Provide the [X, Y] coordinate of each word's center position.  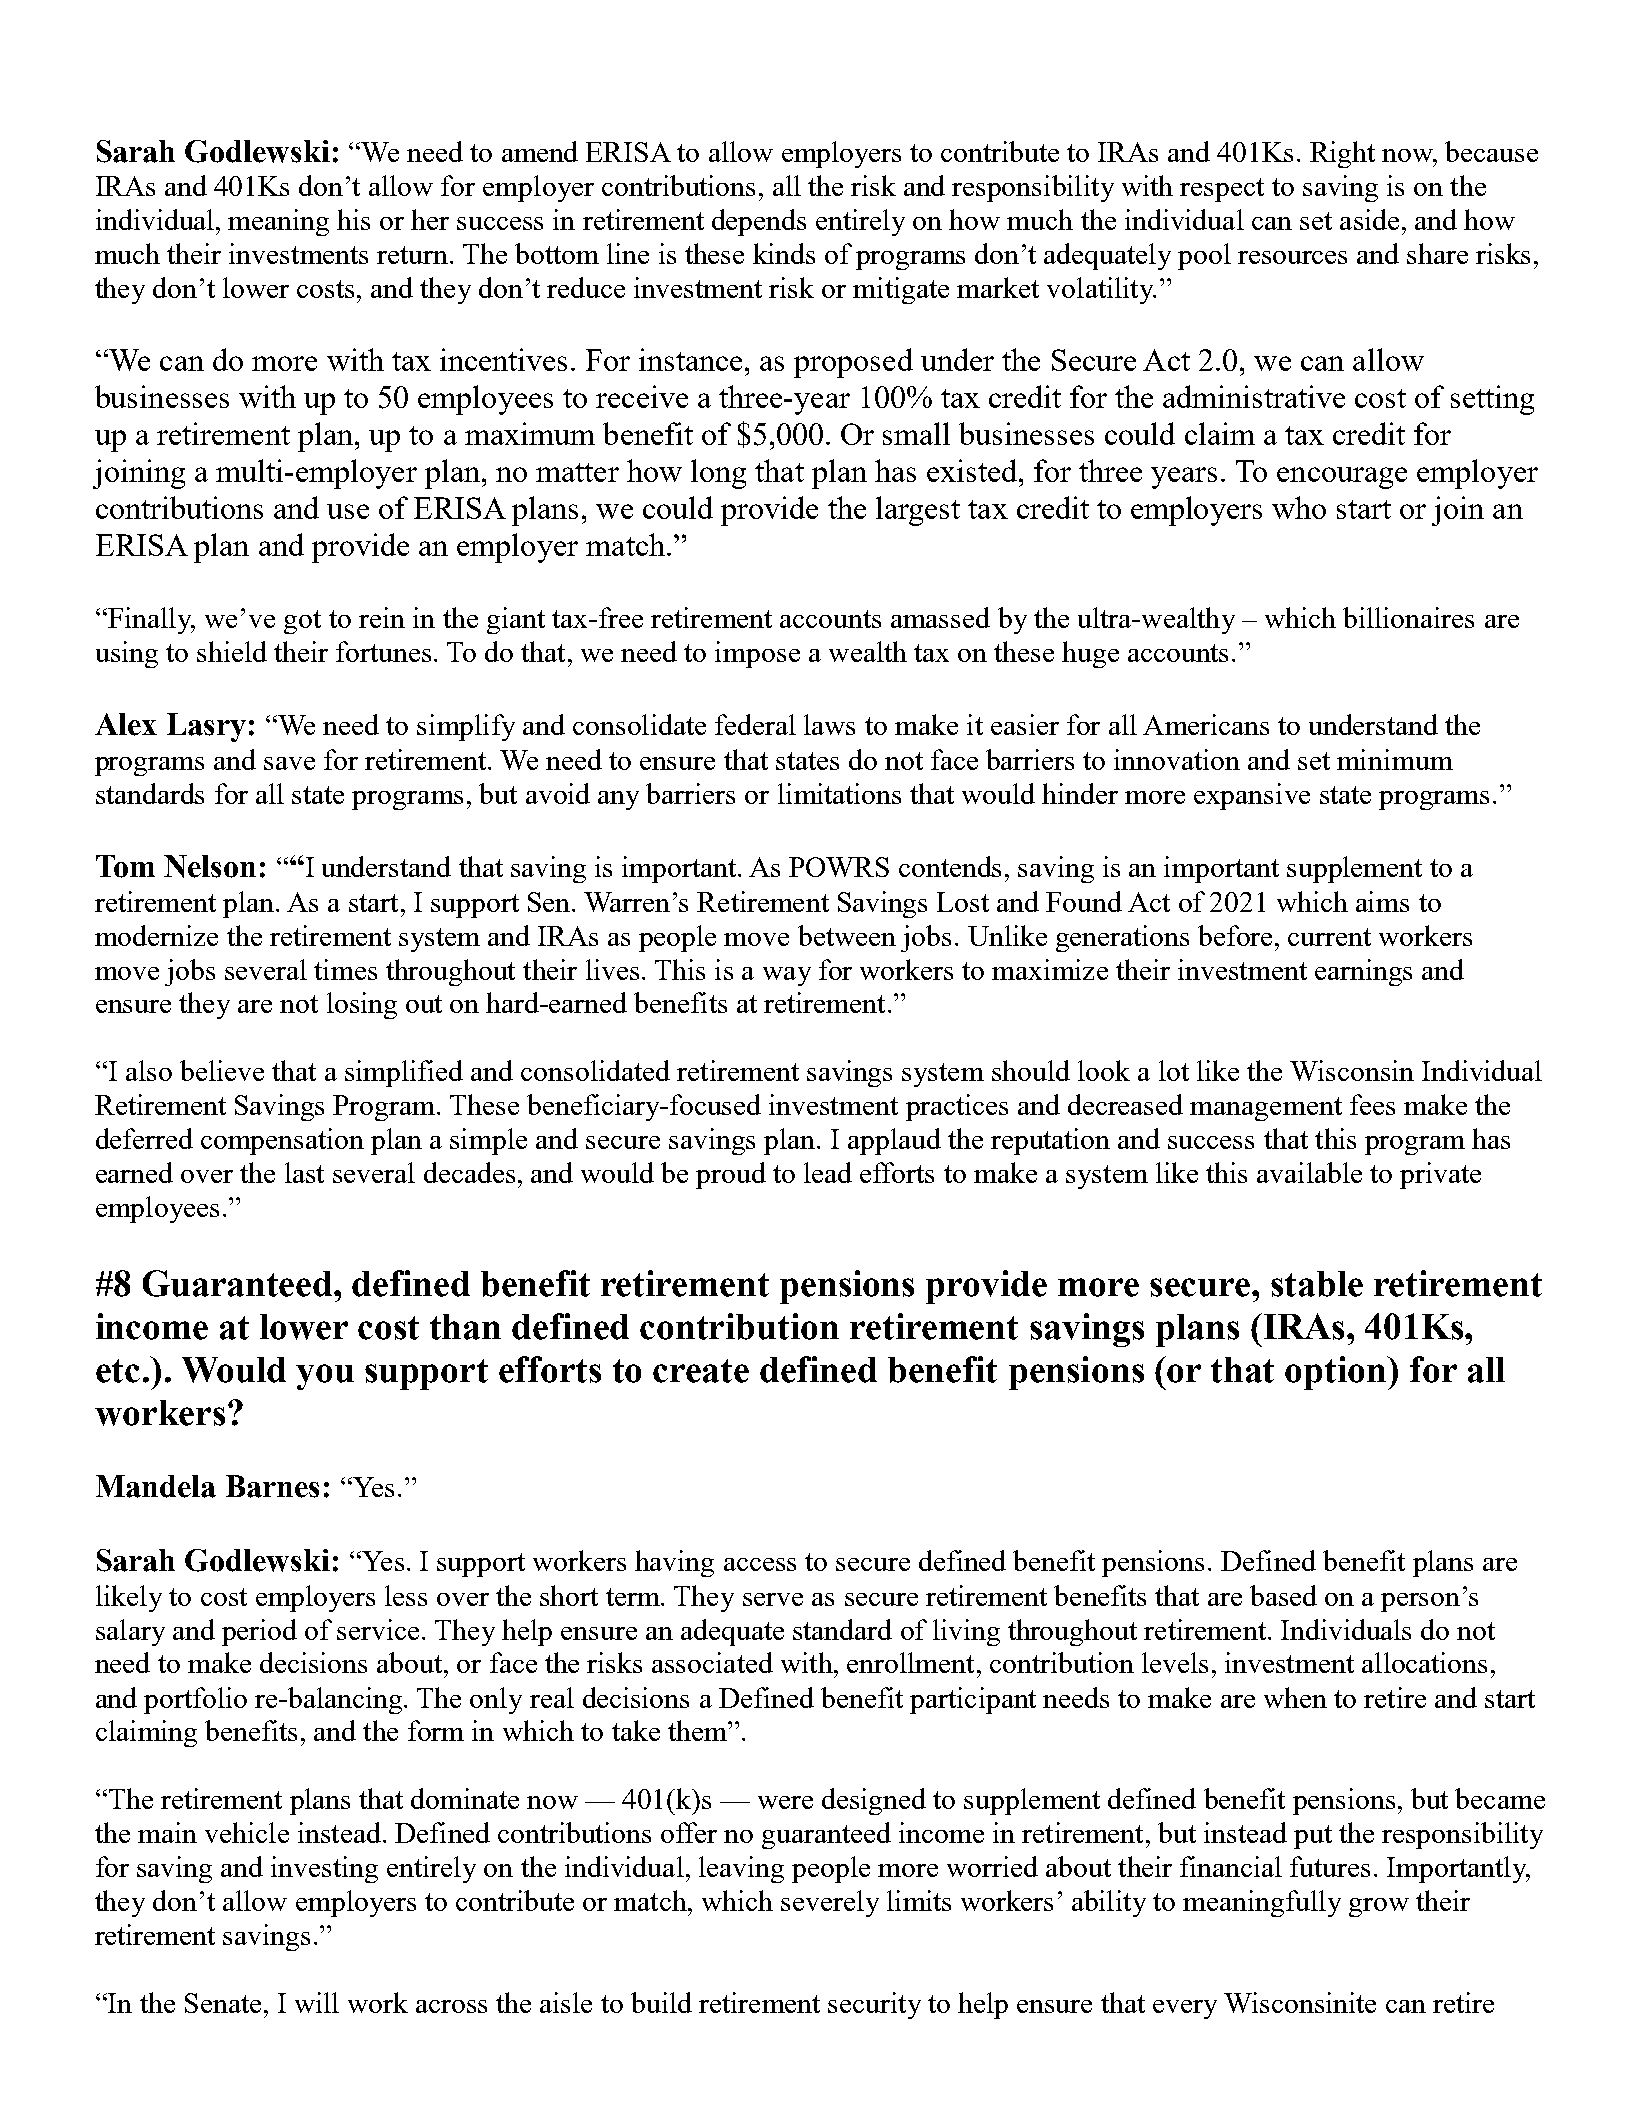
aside [1369, 219]
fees [1372, 1104]
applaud [894, 1141]
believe [222, 1070]
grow [1379, 1907]
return [412, 255]
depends [759, 222]
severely [830, 1903]
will [317, 2002]
